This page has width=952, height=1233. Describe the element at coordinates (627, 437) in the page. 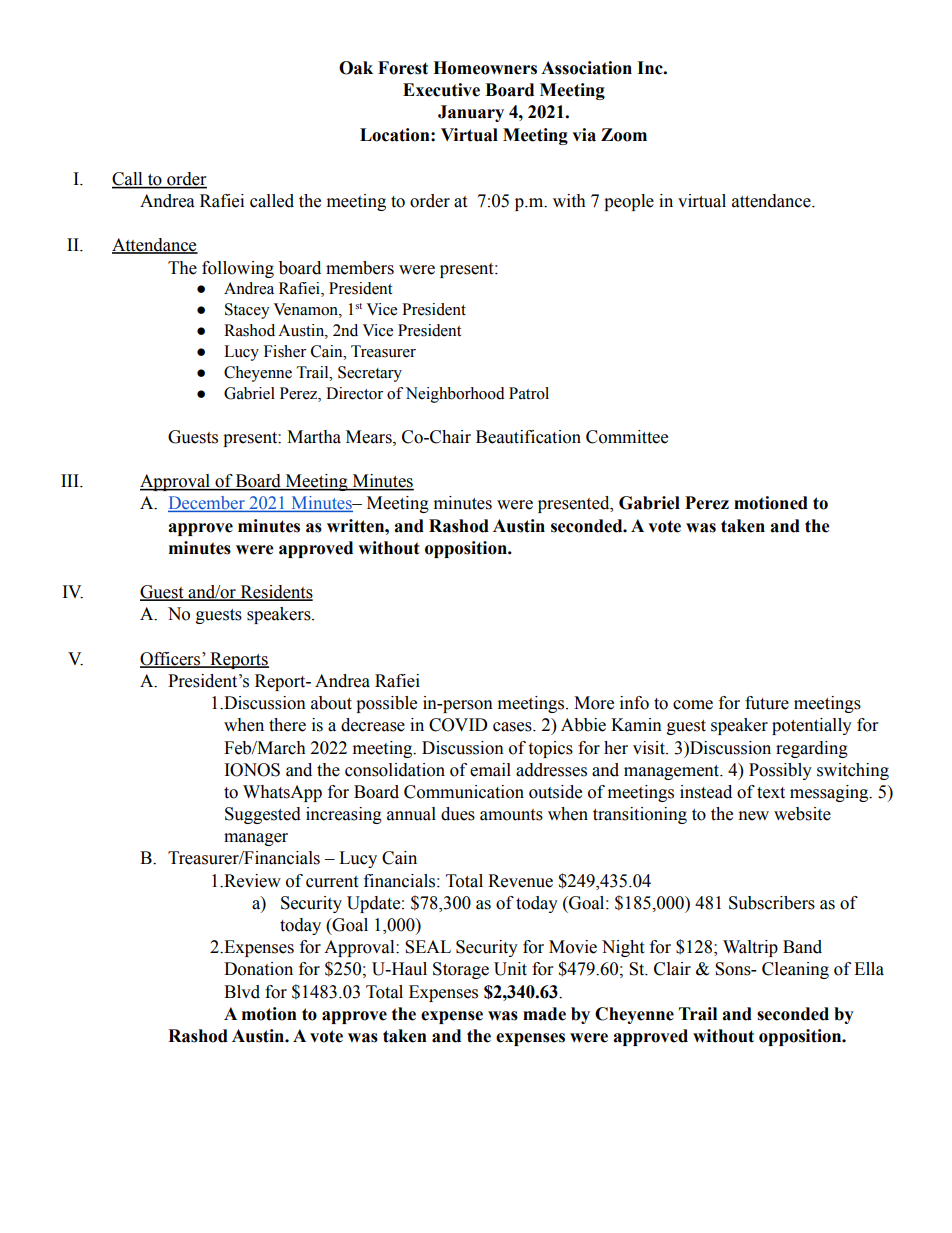

I see `Committee` at that location.
